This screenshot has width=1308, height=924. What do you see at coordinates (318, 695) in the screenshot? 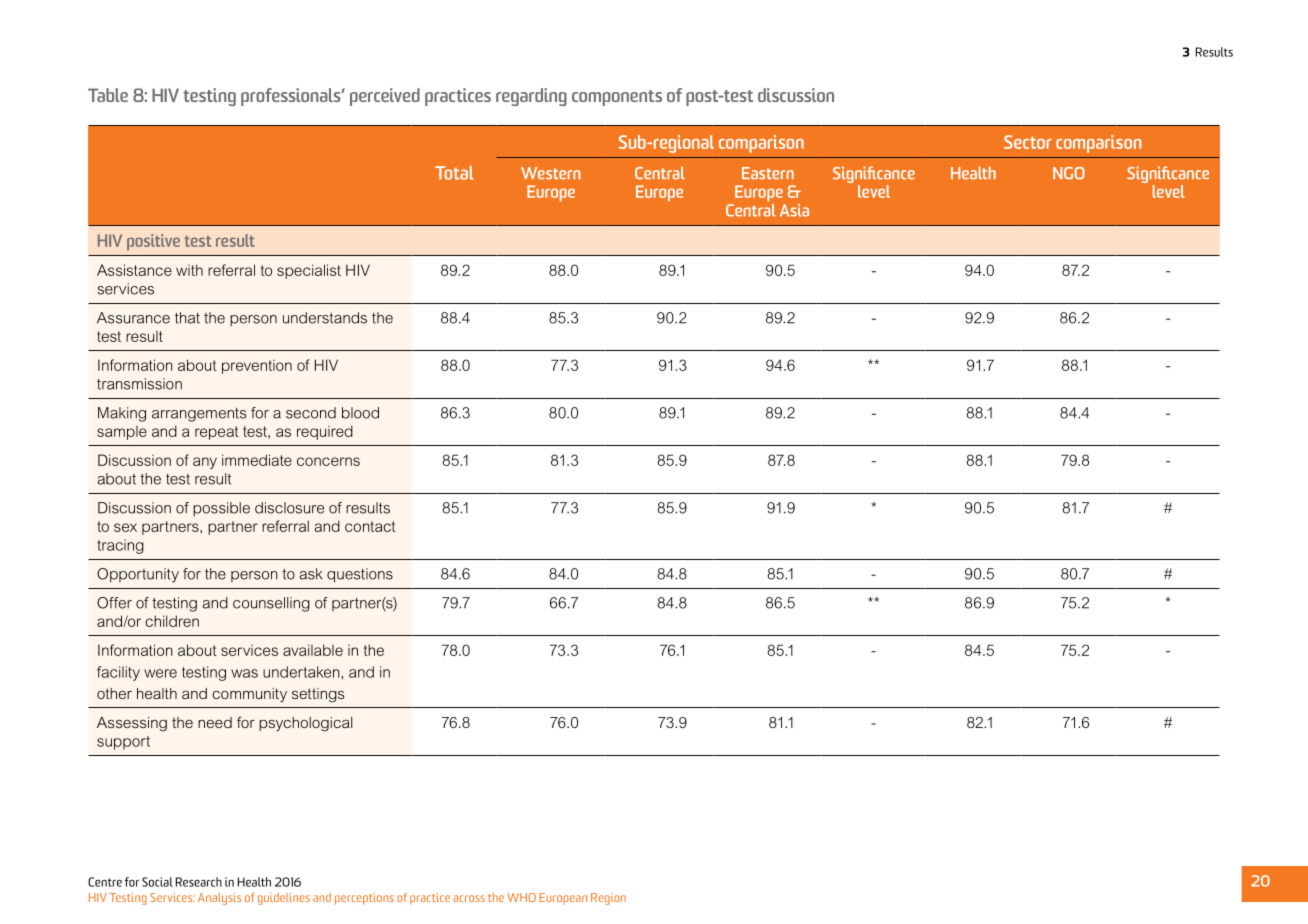
I see `settings` at bounding box center [318, 695].
